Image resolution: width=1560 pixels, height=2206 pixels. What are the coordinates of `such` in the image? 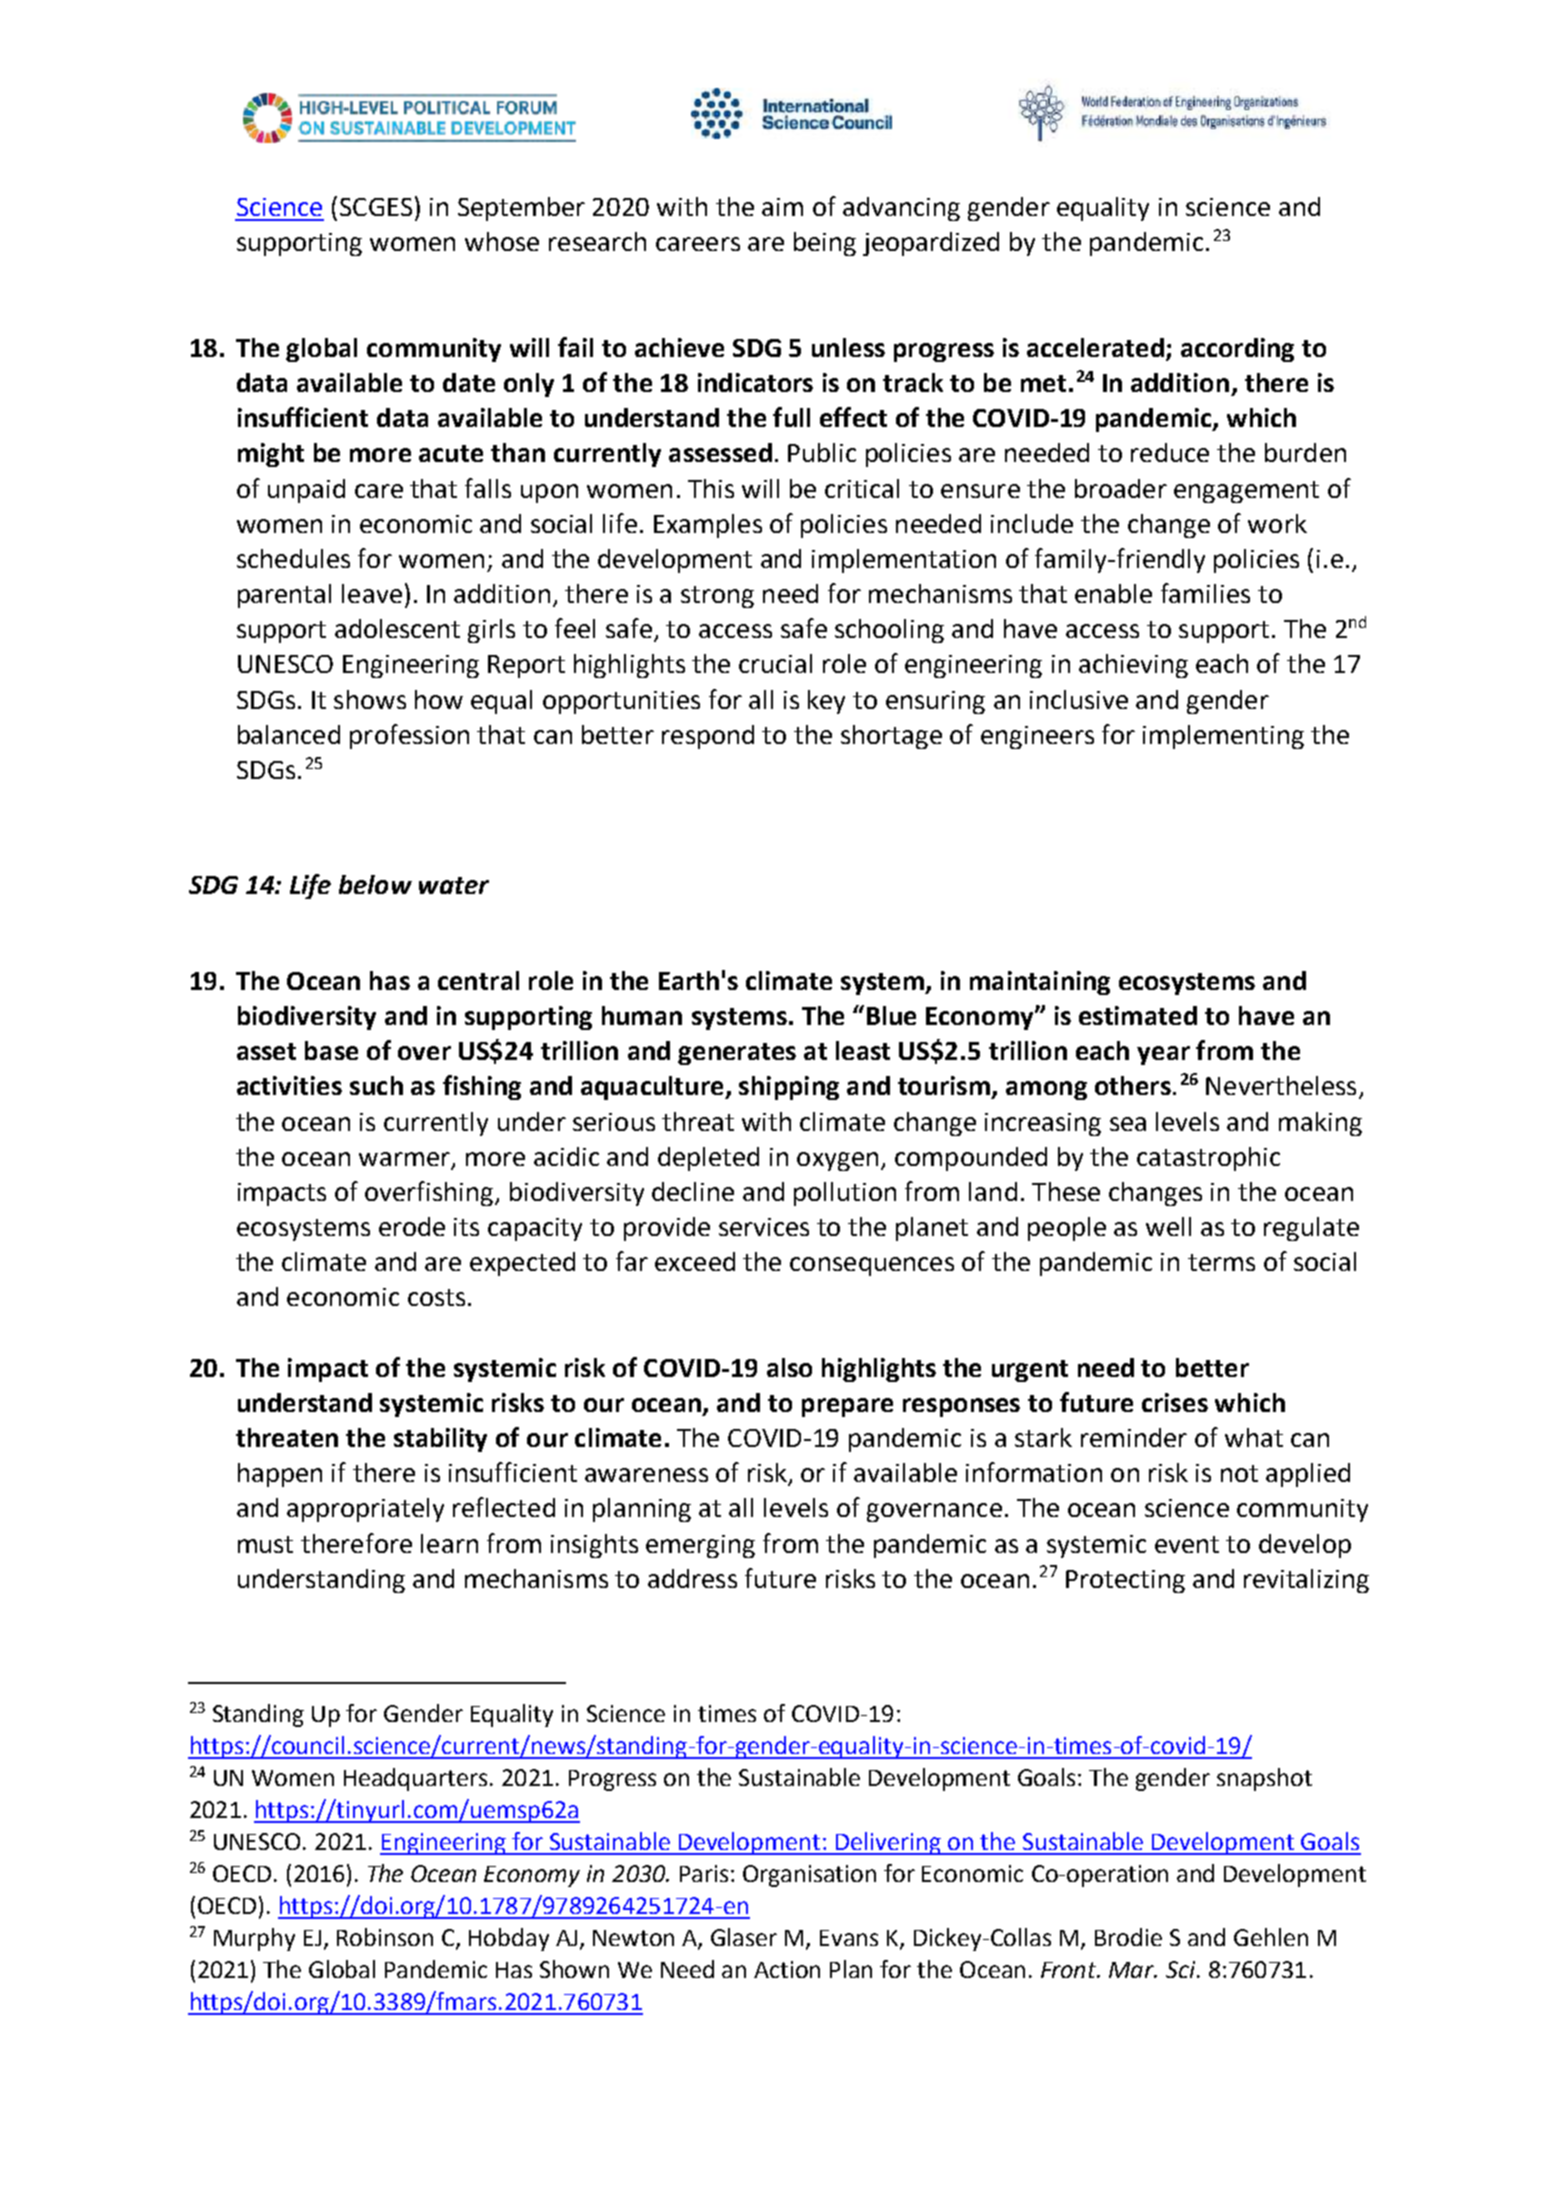 It's located at (376, 1085).
